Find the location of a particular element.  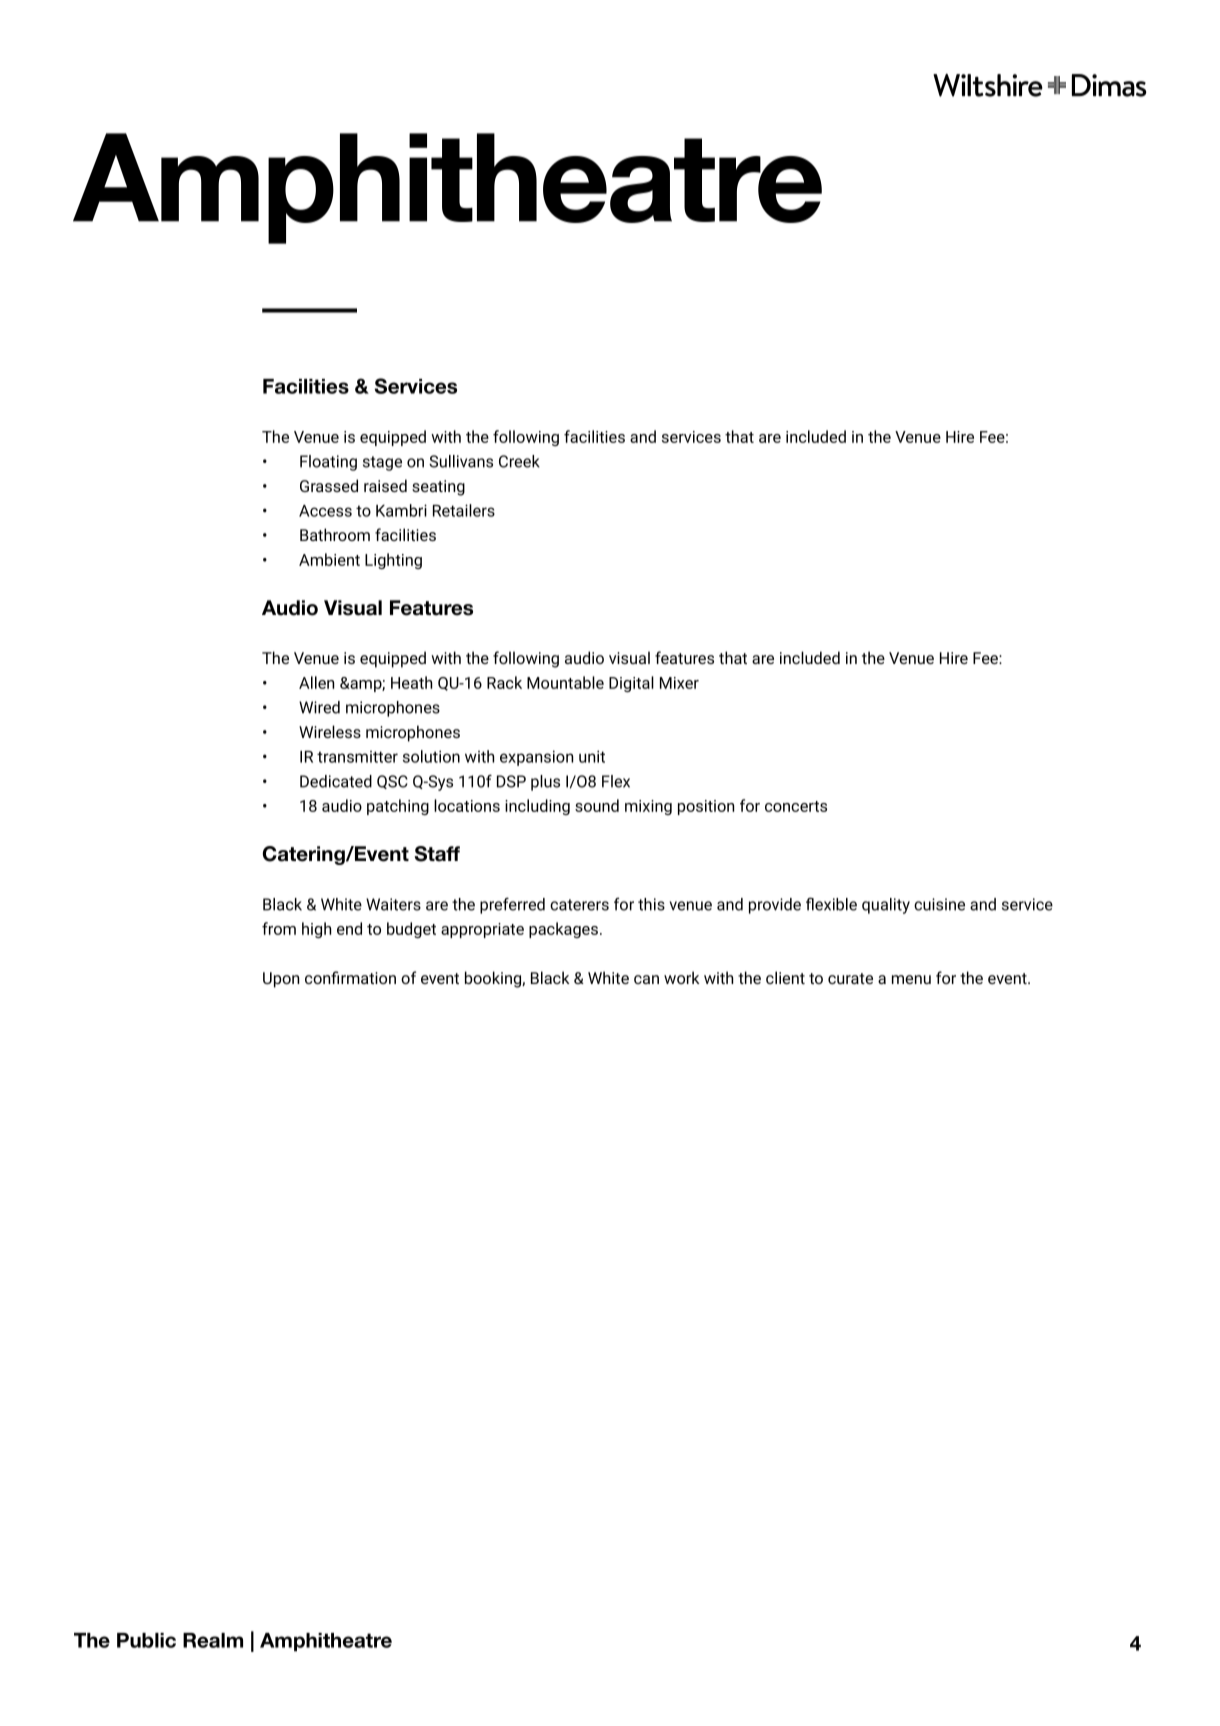

Realm is located at coordinates (213, 1640).
